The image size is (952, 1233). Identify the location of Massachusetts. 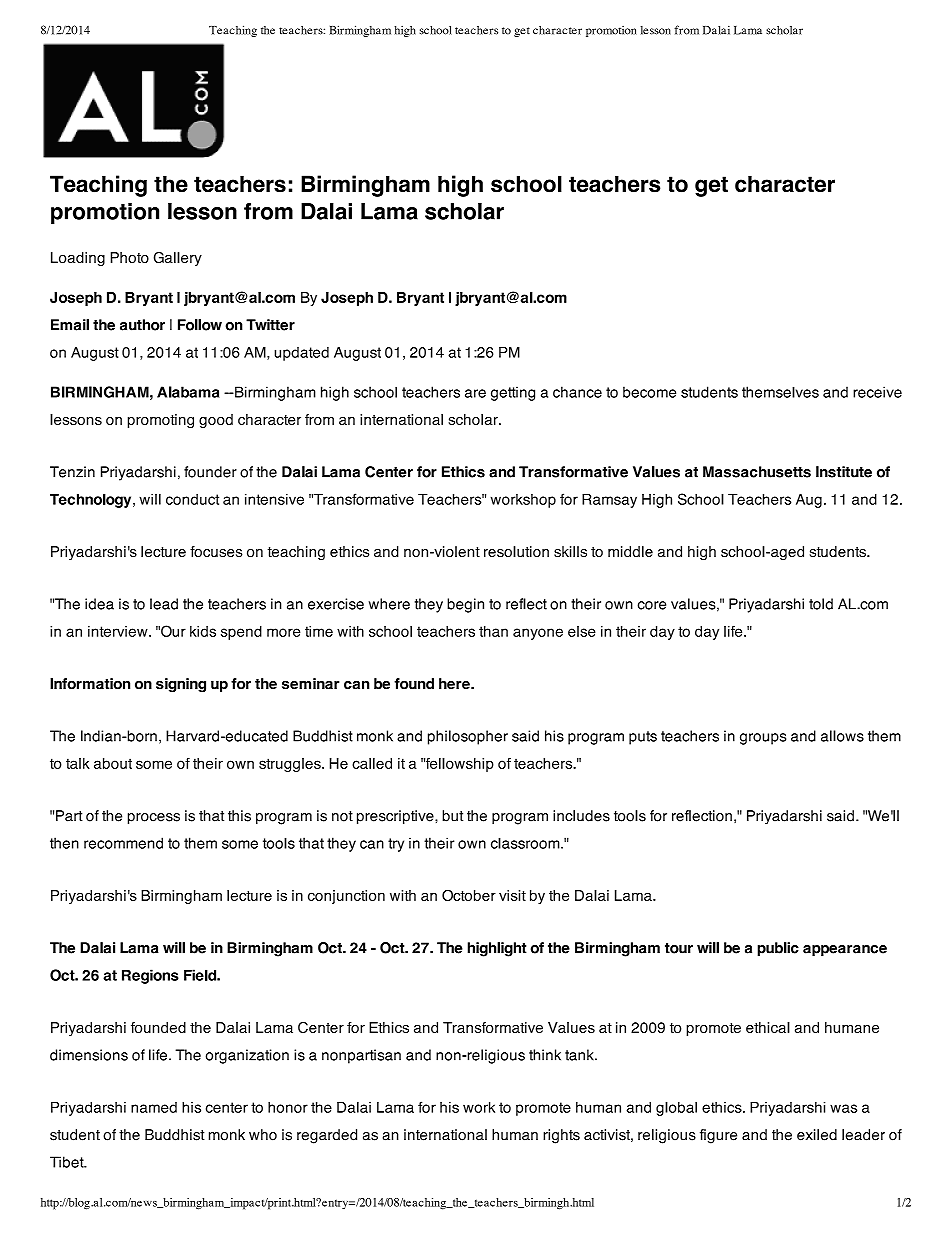
(757, 472).
